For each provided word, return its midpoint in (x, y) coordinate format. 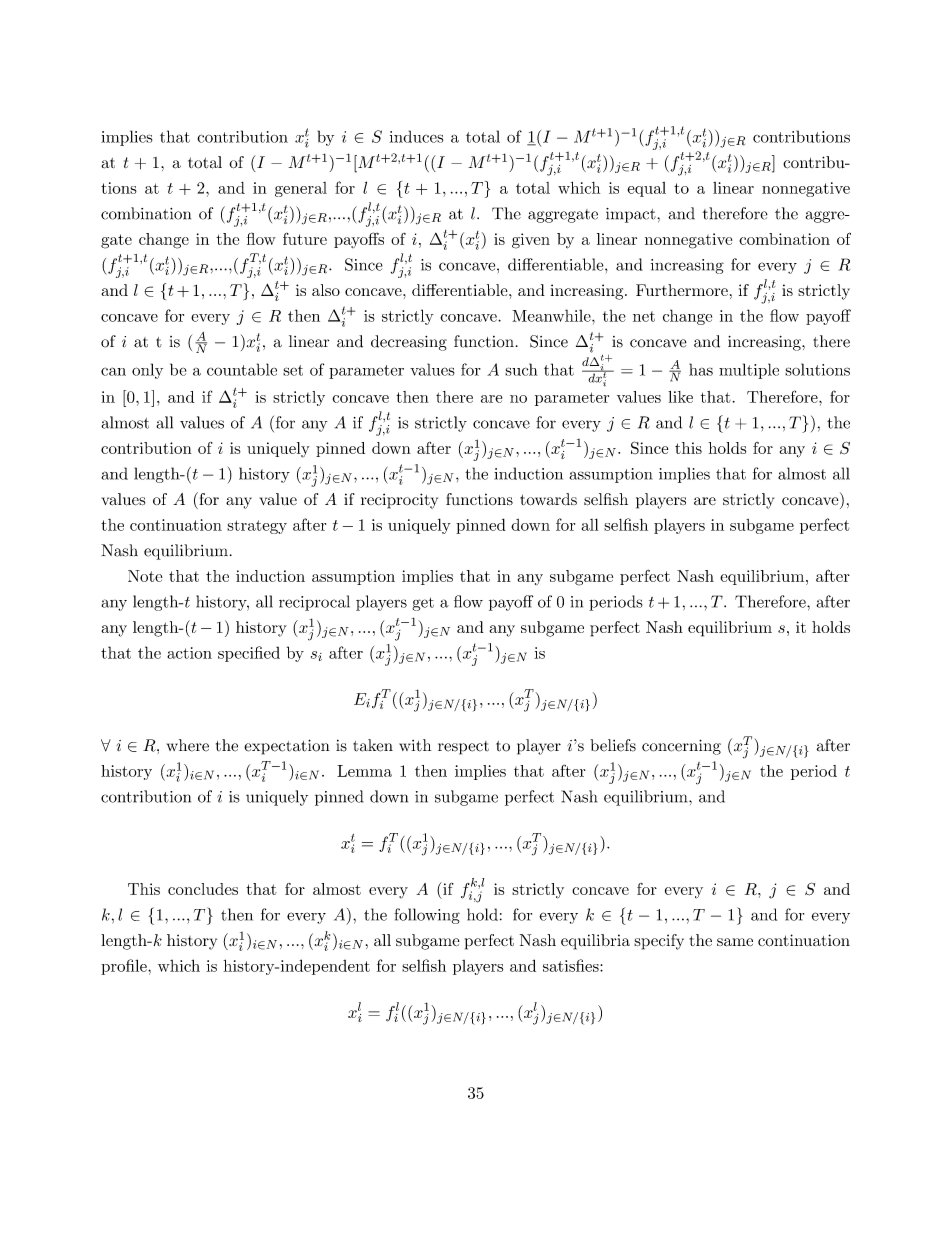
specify (659, 942)
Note (145, 576)
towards (548, 499)
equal (646, 189)
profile (125, 967)
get (423, 604)
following (427, 916)
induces (416, 136)
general (301, 189)
